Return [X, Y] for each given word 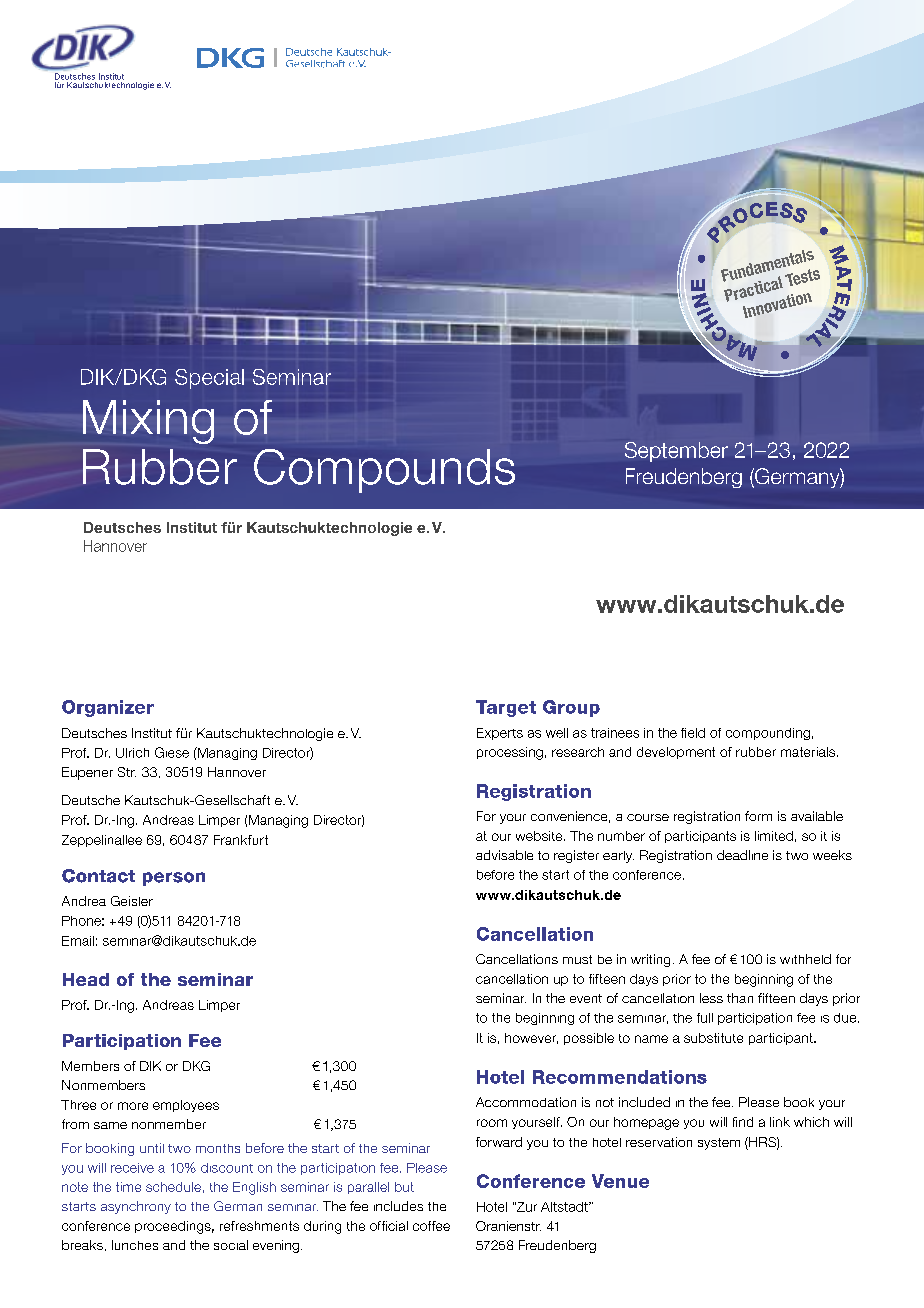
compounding [768, 734]
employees [186, 1106]
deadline [742, 855]
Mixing [148, 422]
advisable [504, 855]
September [676, 452]
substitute [713, 1038]
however [531, 1038]
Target [506, 708]
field [693, 733]
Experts [500, 734]
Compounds [384, 471]
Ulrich [132, 753]
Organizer [108, 708]
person [174, 879]
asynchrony [136, 1207]
